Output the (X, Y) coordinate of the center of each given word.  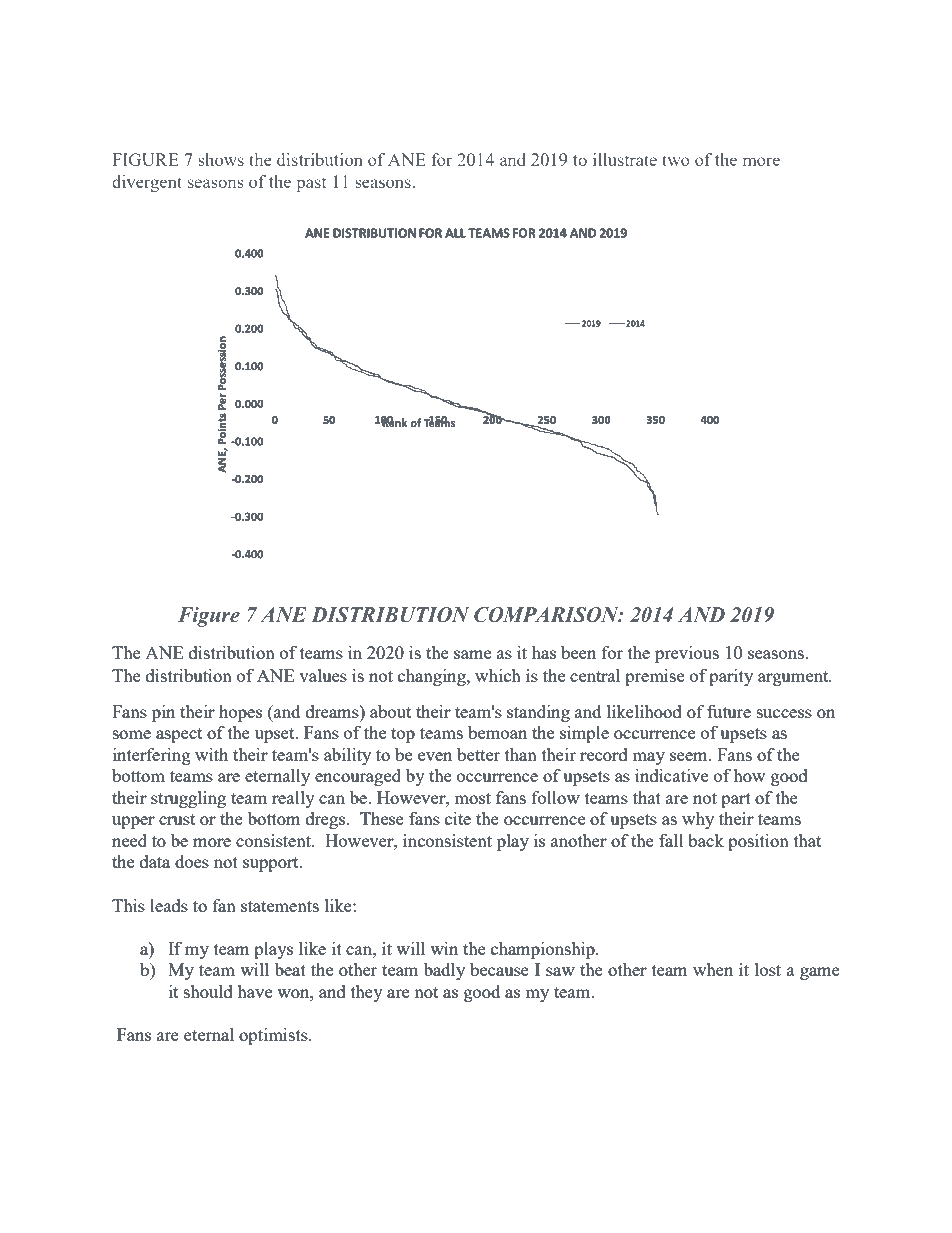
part (736, 800)
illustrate (625, 159)
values (323, 675)
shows (221, 159)
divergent (147, 183)
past (311, 184)
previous (687, 654)
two (676, 160)
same (472, 654)
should (208, 991)
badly (444, 971)
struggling (188, 799)
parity (731, 677)
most (472, 798)
